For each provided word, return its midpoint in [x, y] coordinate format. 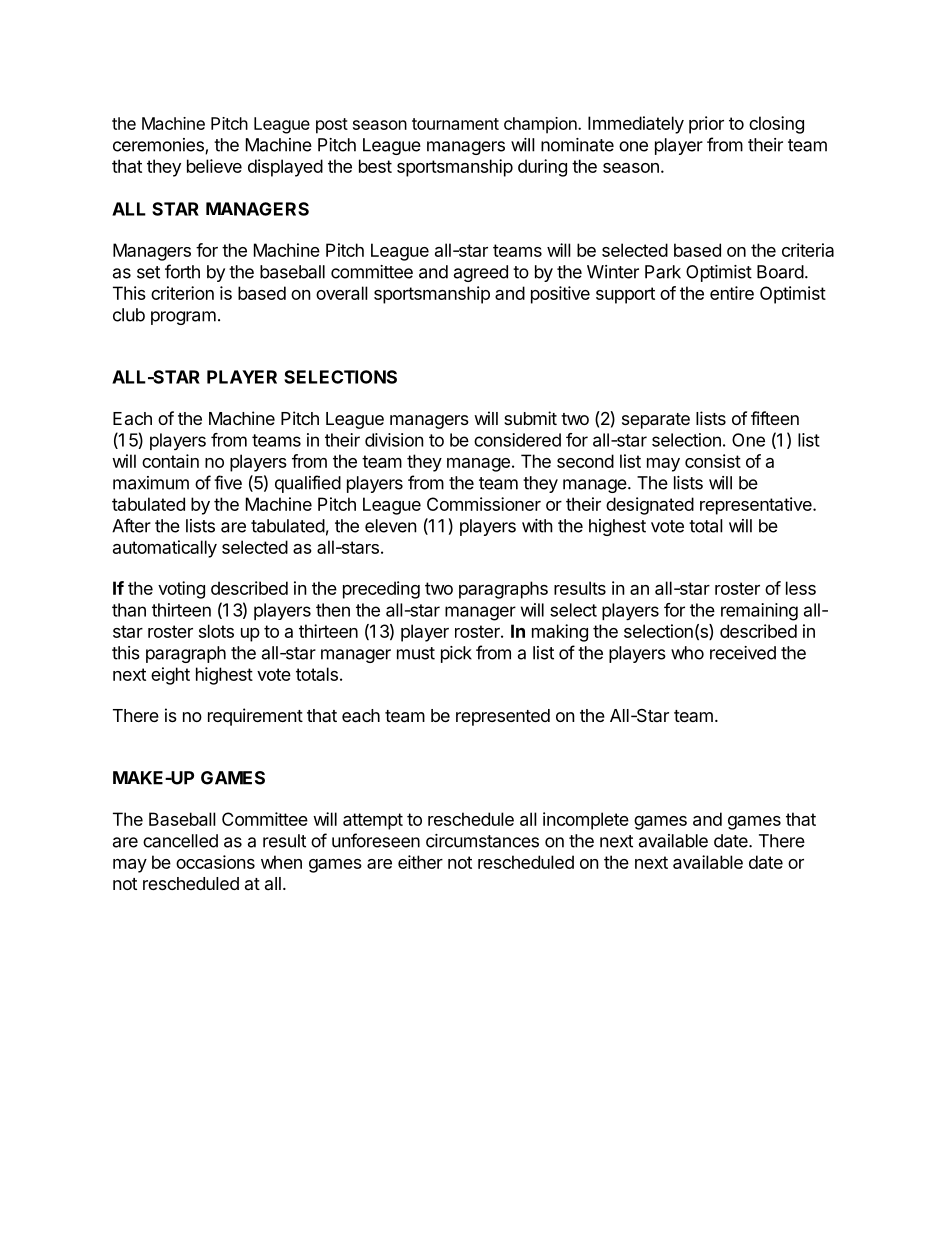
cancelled [180, 841]
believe [214, 166]
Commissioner [484, 504]
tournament [455, 124]
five [228, 482]
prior [706, 125]
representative [757, 506]
